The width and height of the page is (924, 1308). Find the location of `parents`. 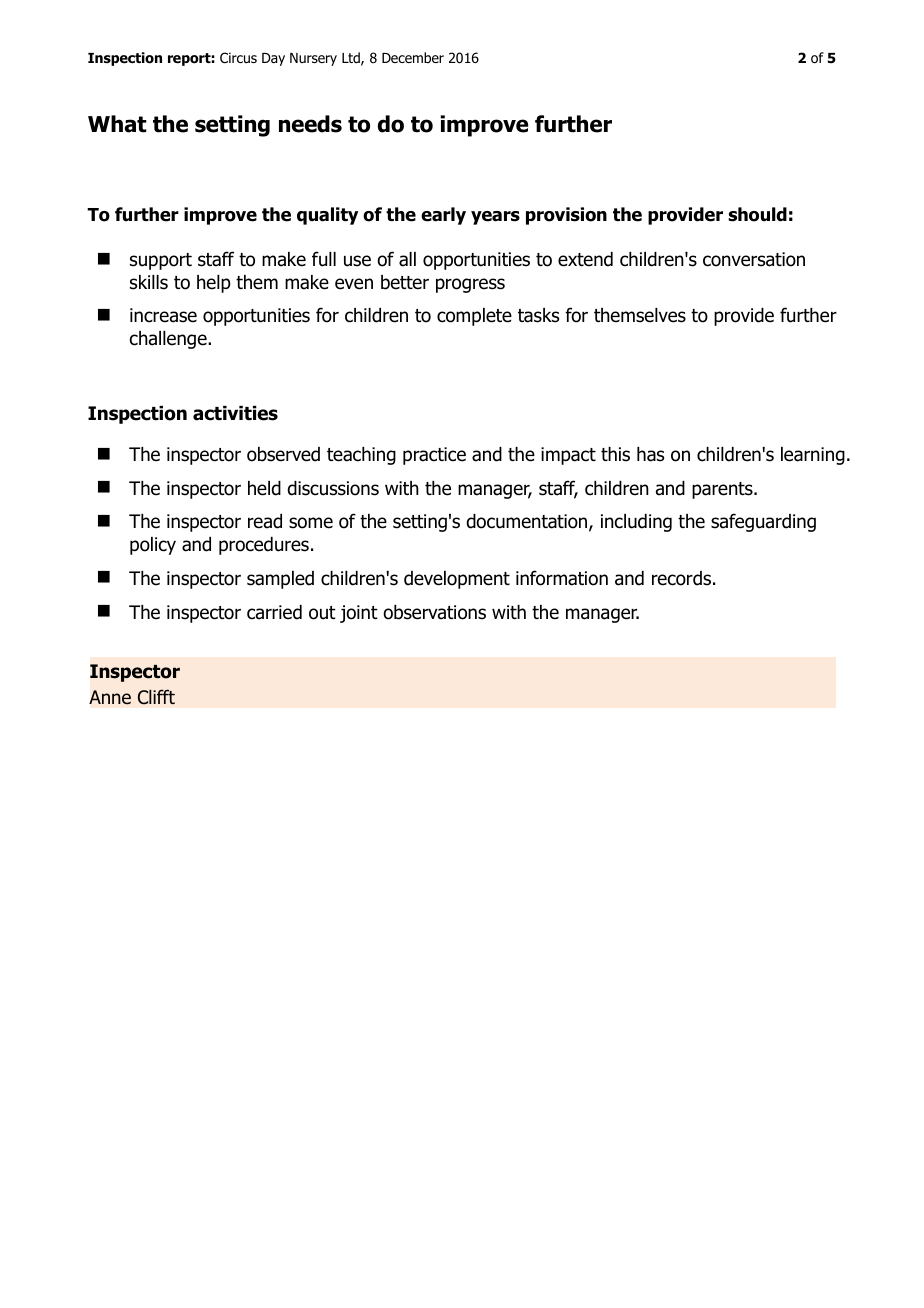

parents is located at coordinates (723, 490).
